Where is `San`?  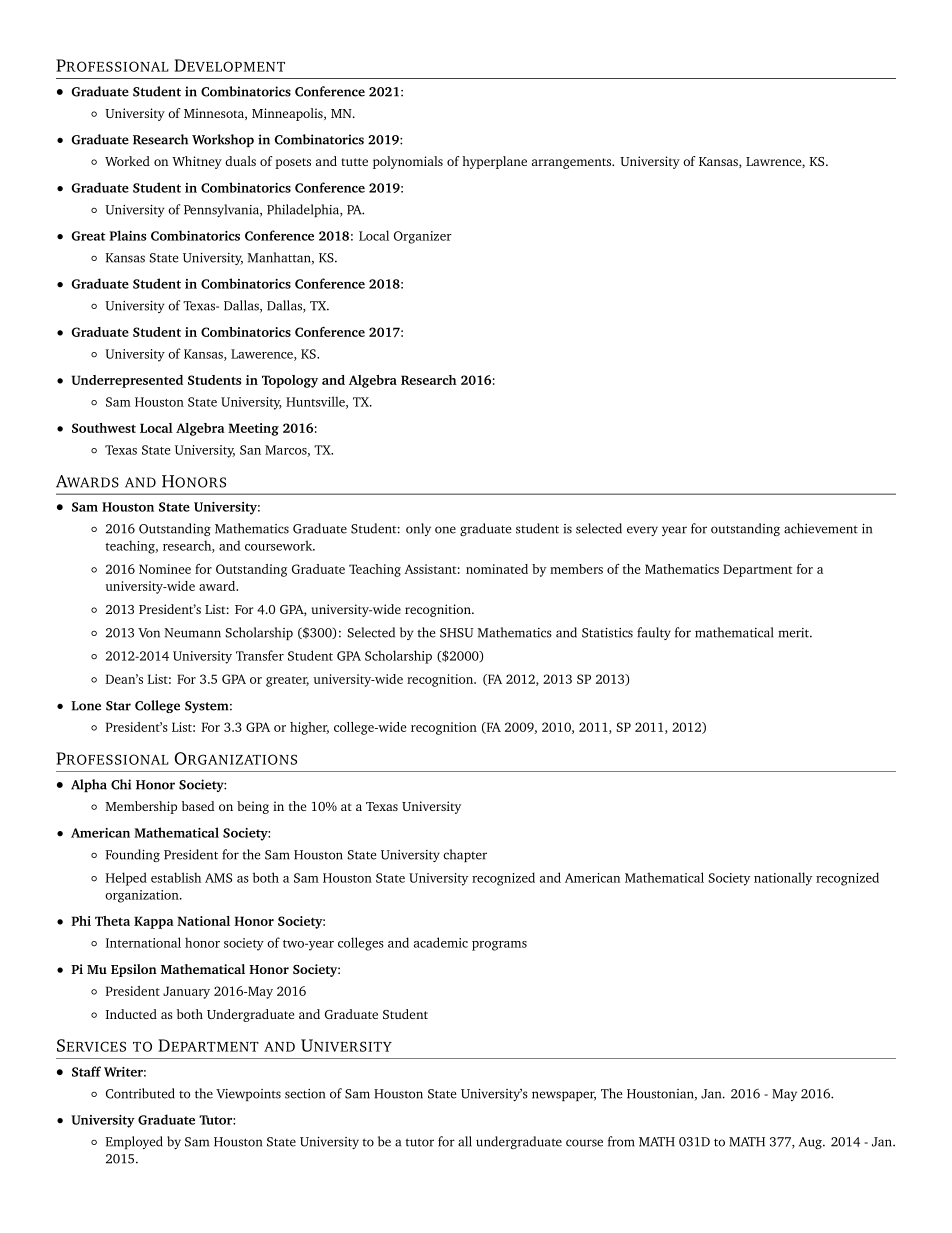 San is located at coordinates (250, 450).
